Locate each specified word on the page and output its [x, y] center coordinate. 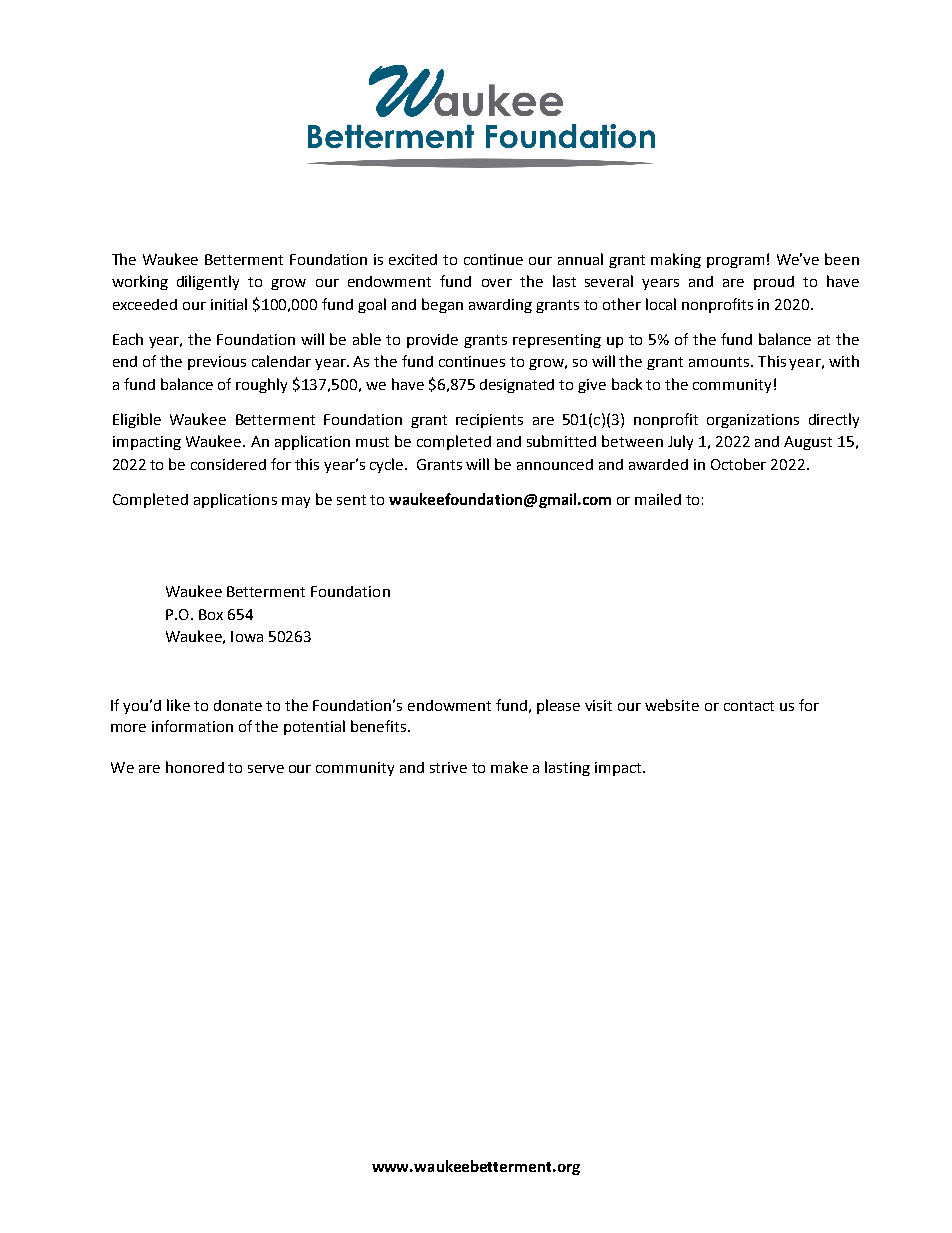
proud [774, 283]
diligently [208, 282]
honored [195, 767]
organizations [753, 421]
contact [749, 706]
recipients [489, 421]
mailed [658, 499]
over [497, 283]
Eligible [137, 420]
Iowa [247, 636]
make [509, 767]
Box [211, 614]
